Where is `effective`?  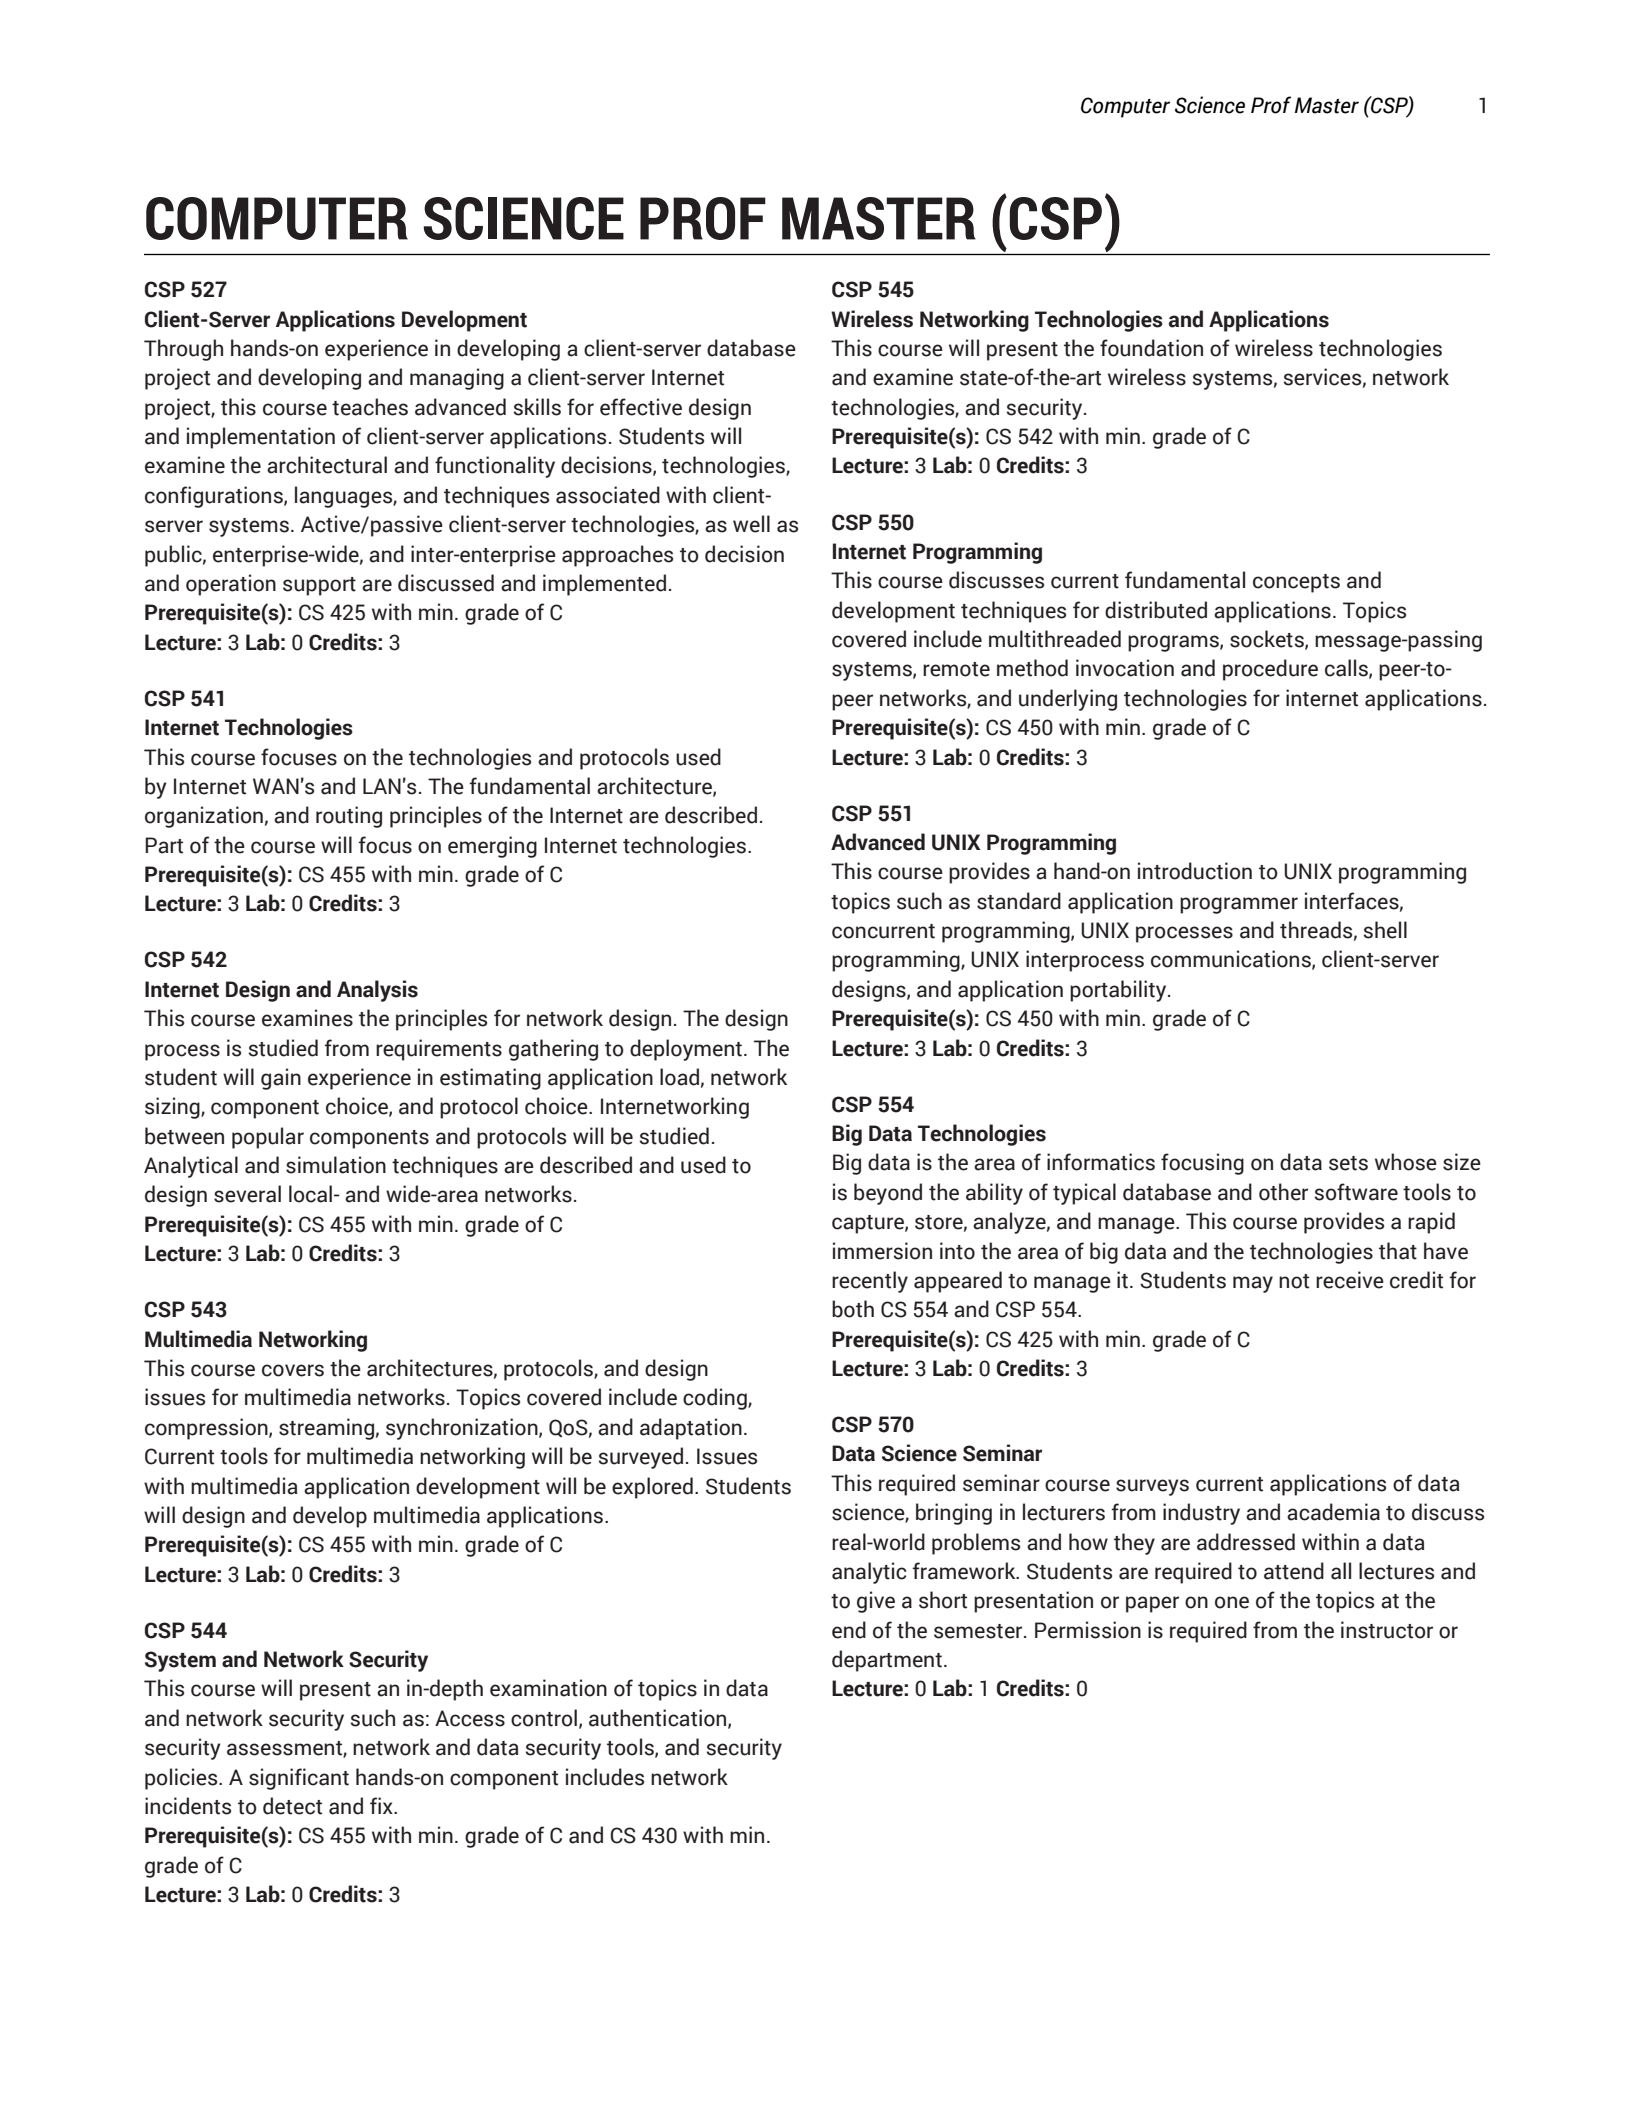 effective is located at coordinates (641, 407).
